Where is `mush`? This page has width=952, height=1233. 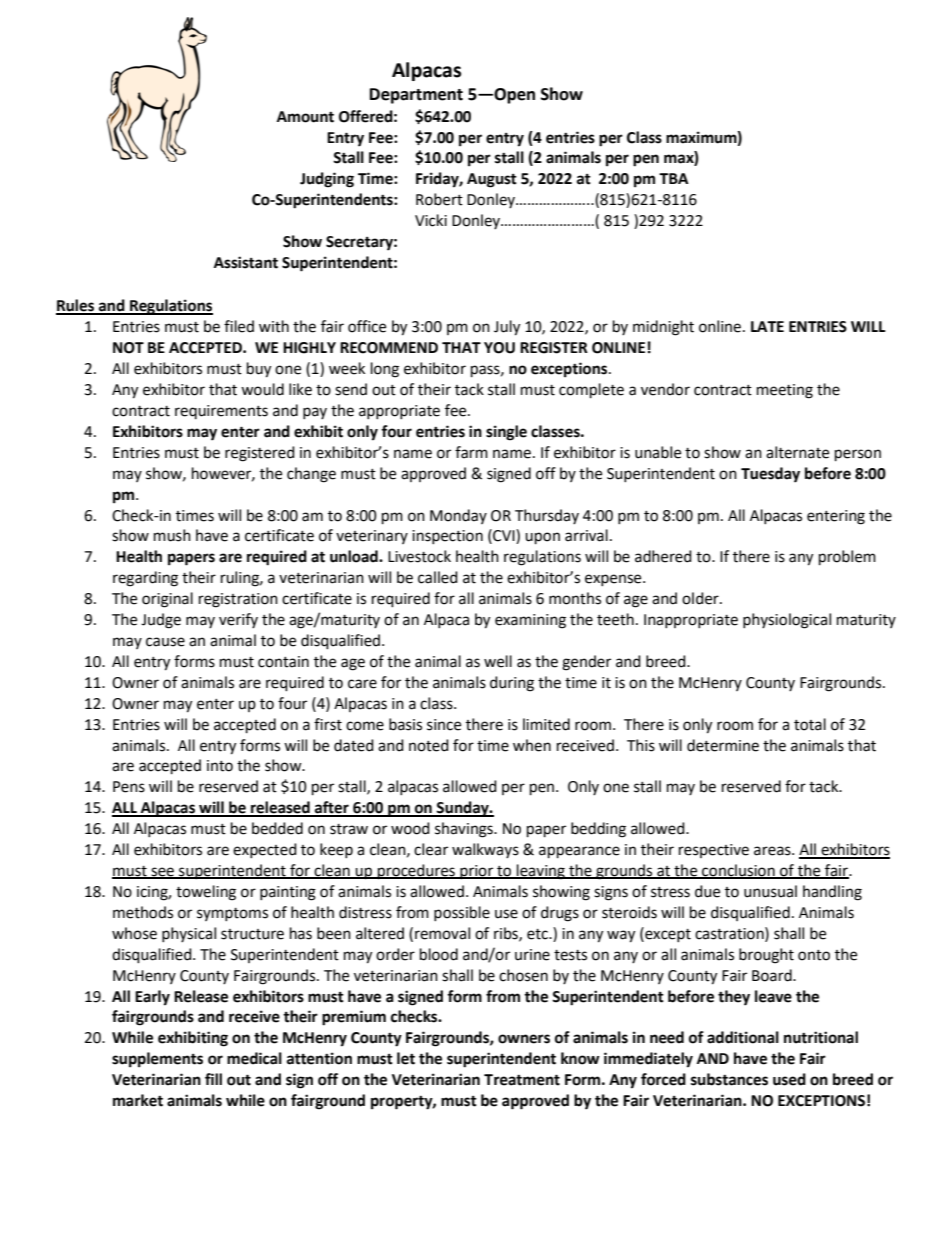
mush is located at coordinates (172, 535).
